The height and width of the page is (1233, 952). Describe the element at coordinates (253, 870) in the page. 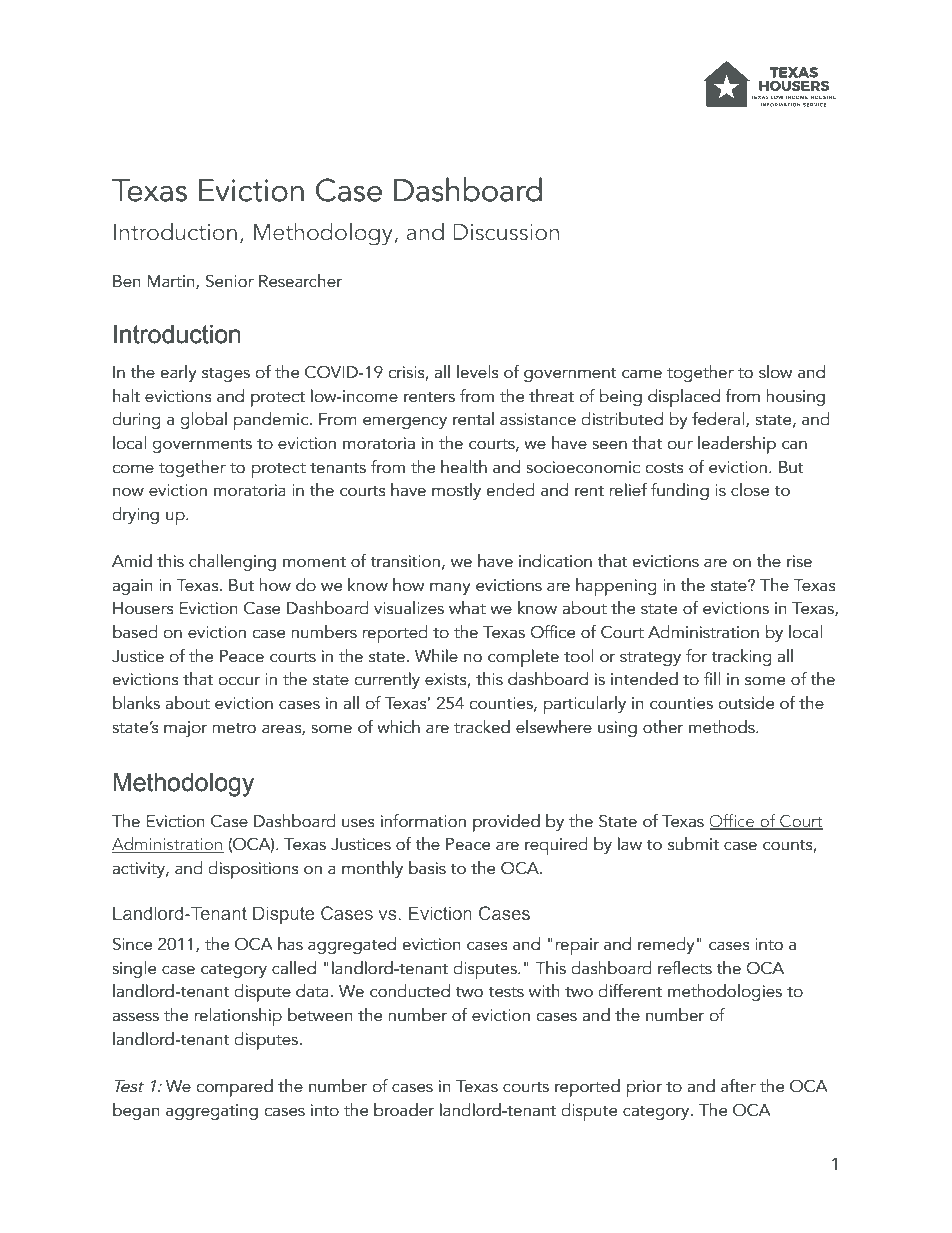

I see `dispositions` at that location.
